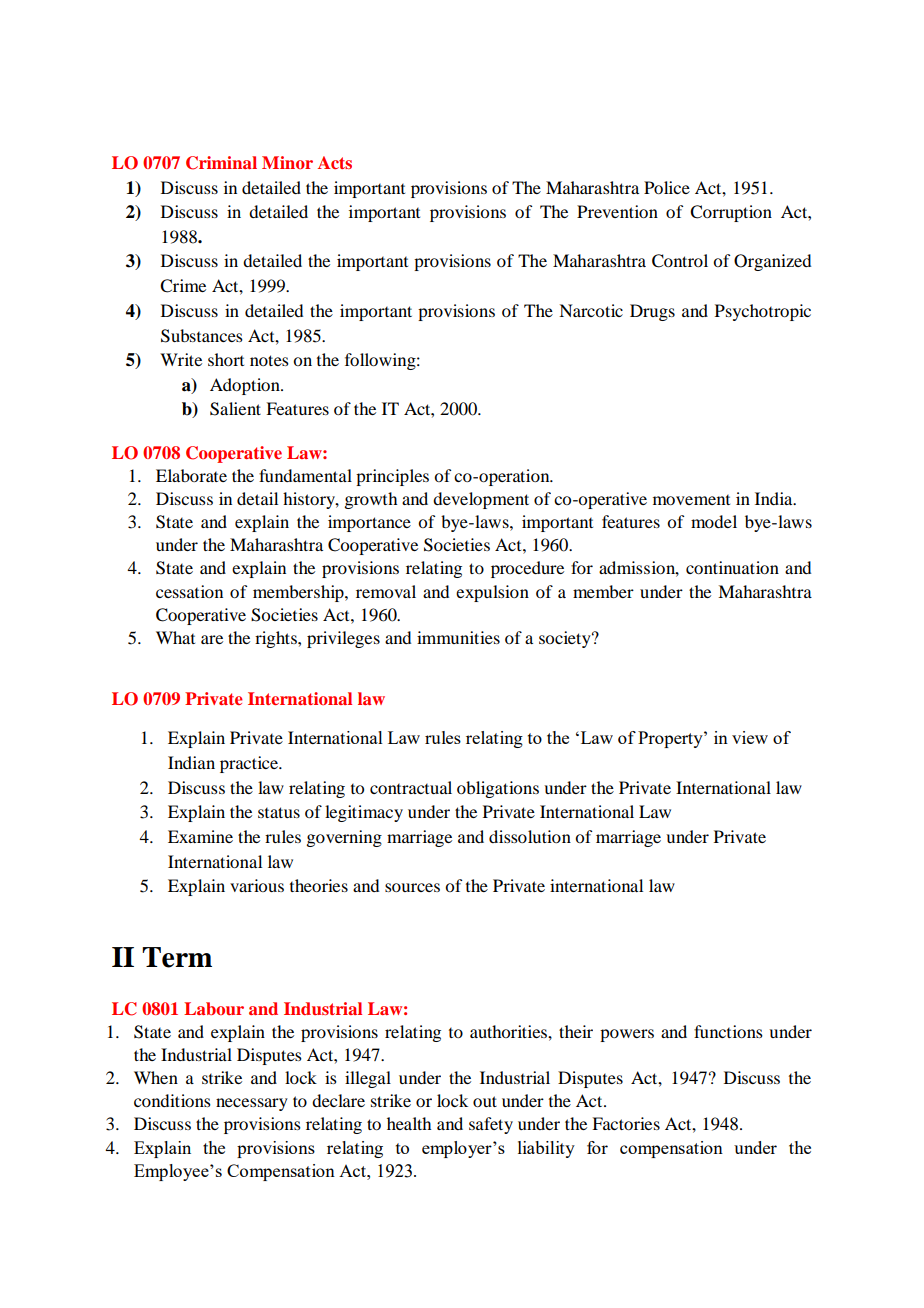  I want to click on necessary, so click(252, 1104).
